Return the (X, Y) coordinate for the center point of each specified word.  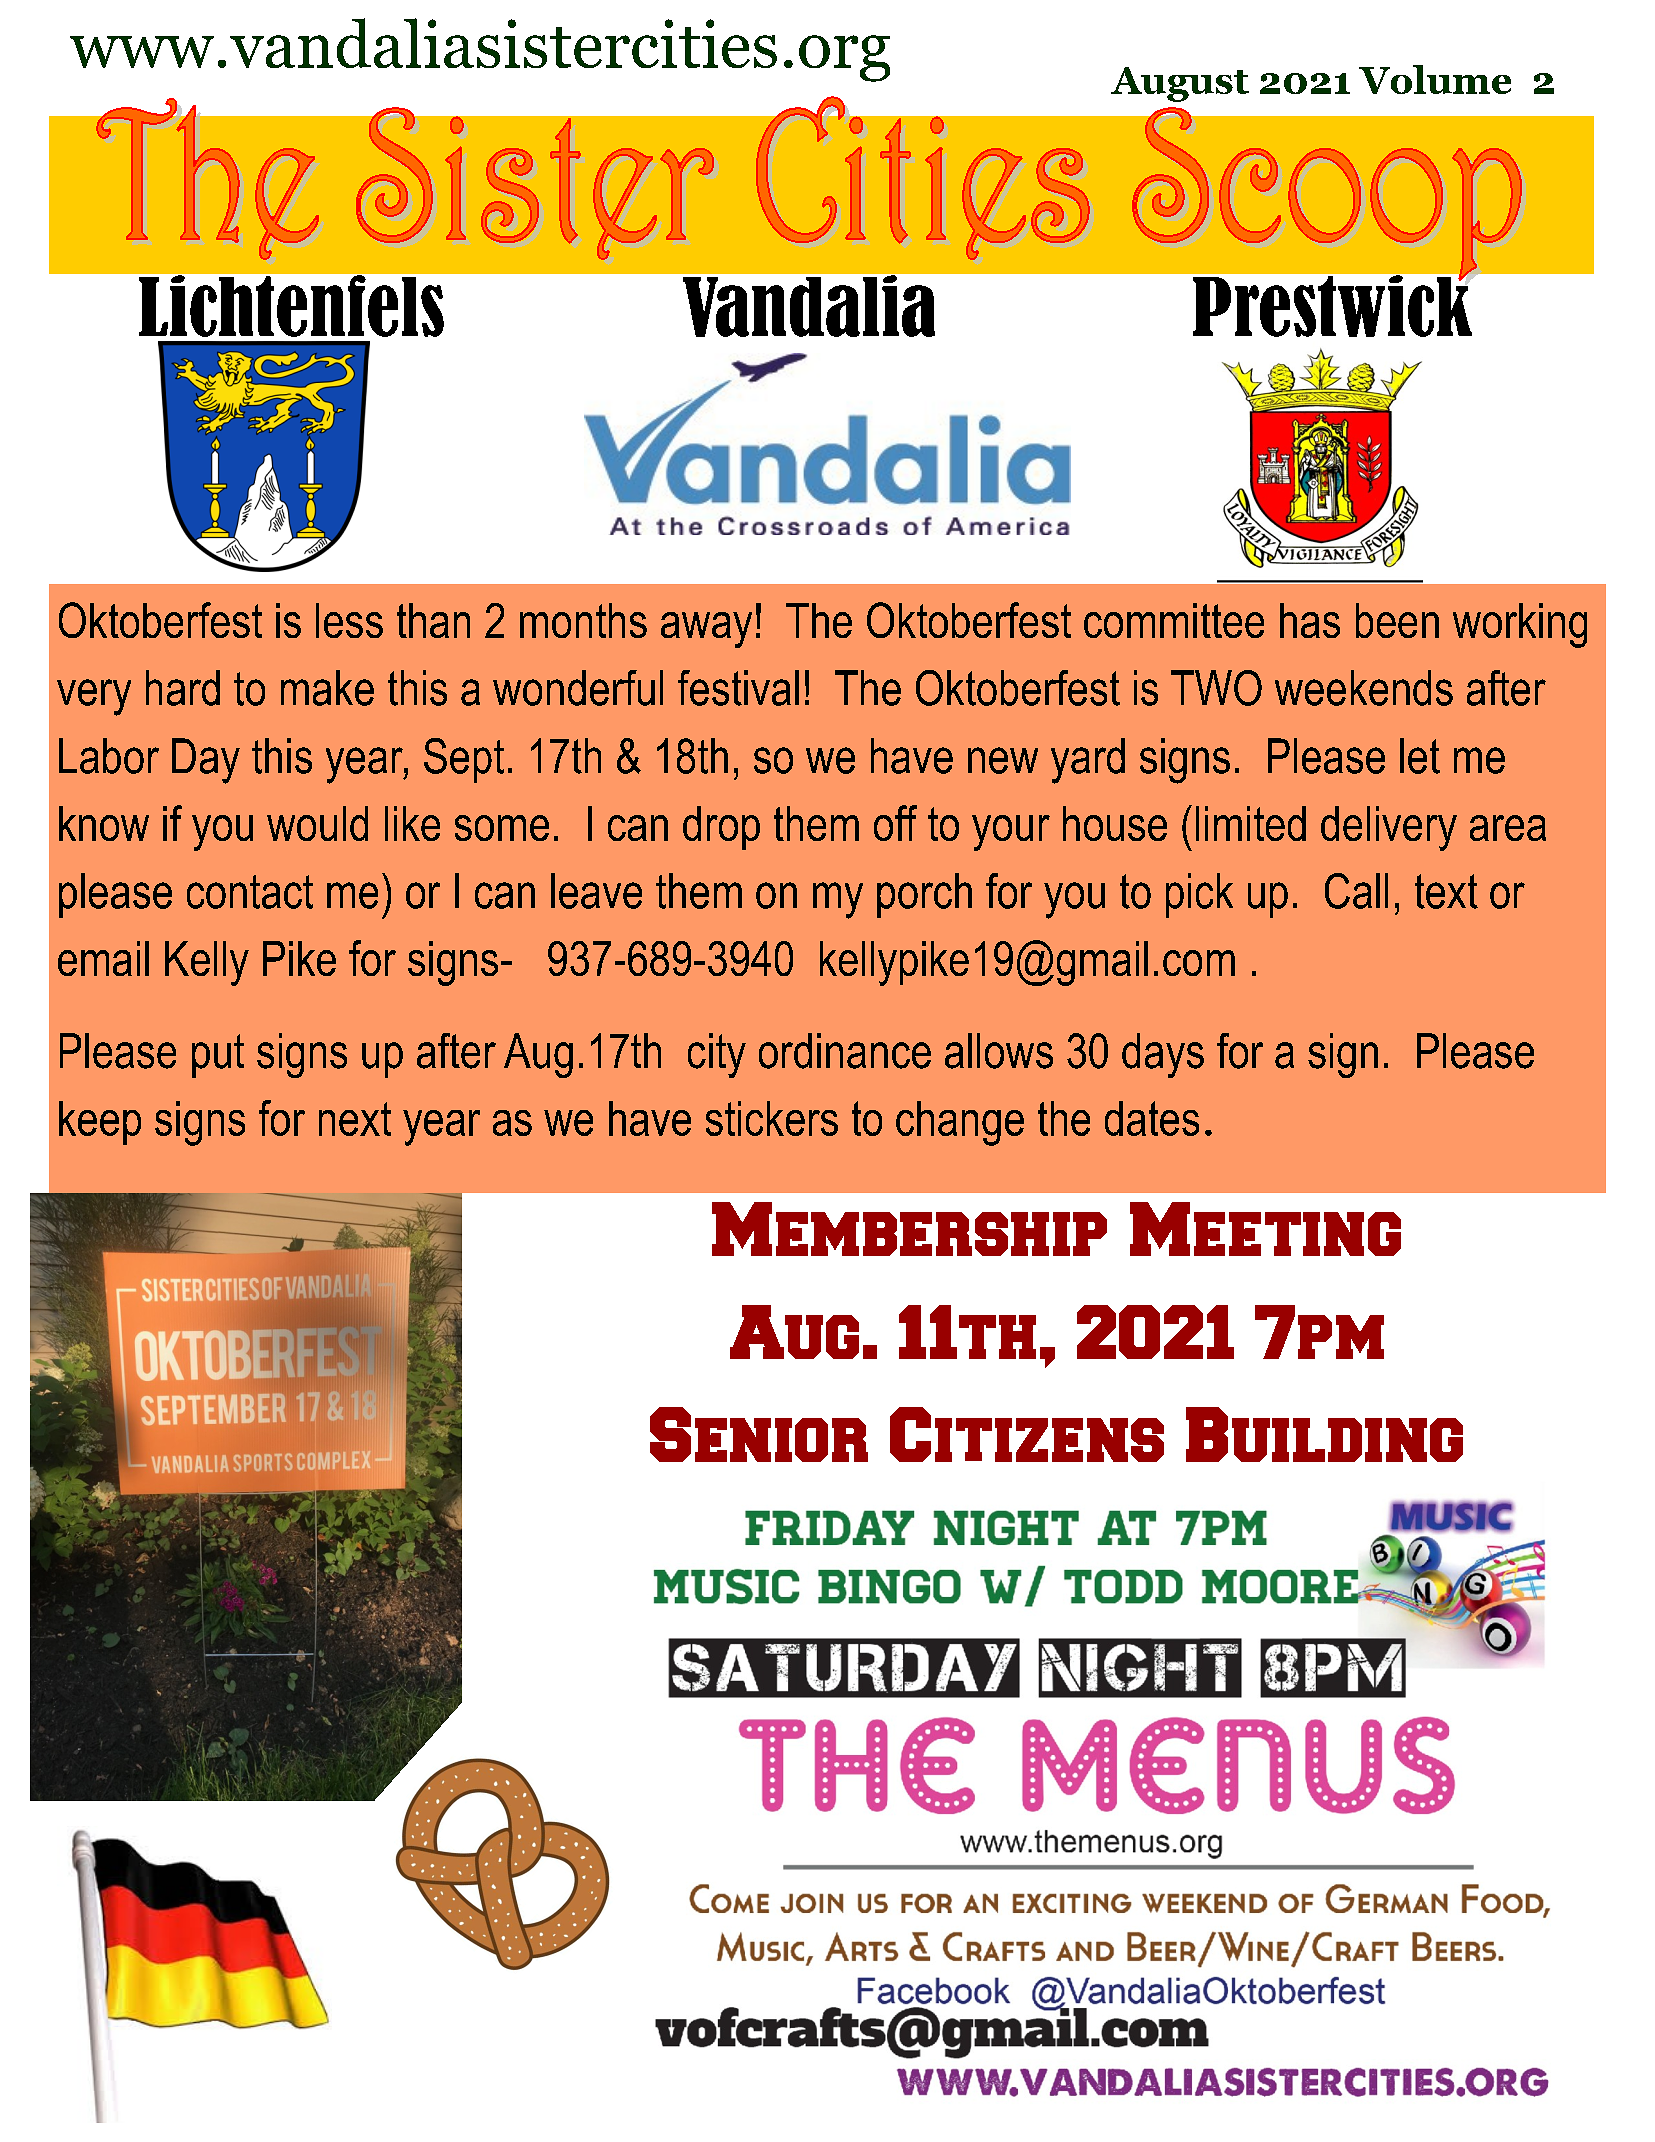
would (317, 823)
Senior (759, 1434)
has (1310, 620)
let (1420, 756)
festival (738, 688)
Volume (1435, 79)
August (1180, 84)
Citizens (1027, 1434)
